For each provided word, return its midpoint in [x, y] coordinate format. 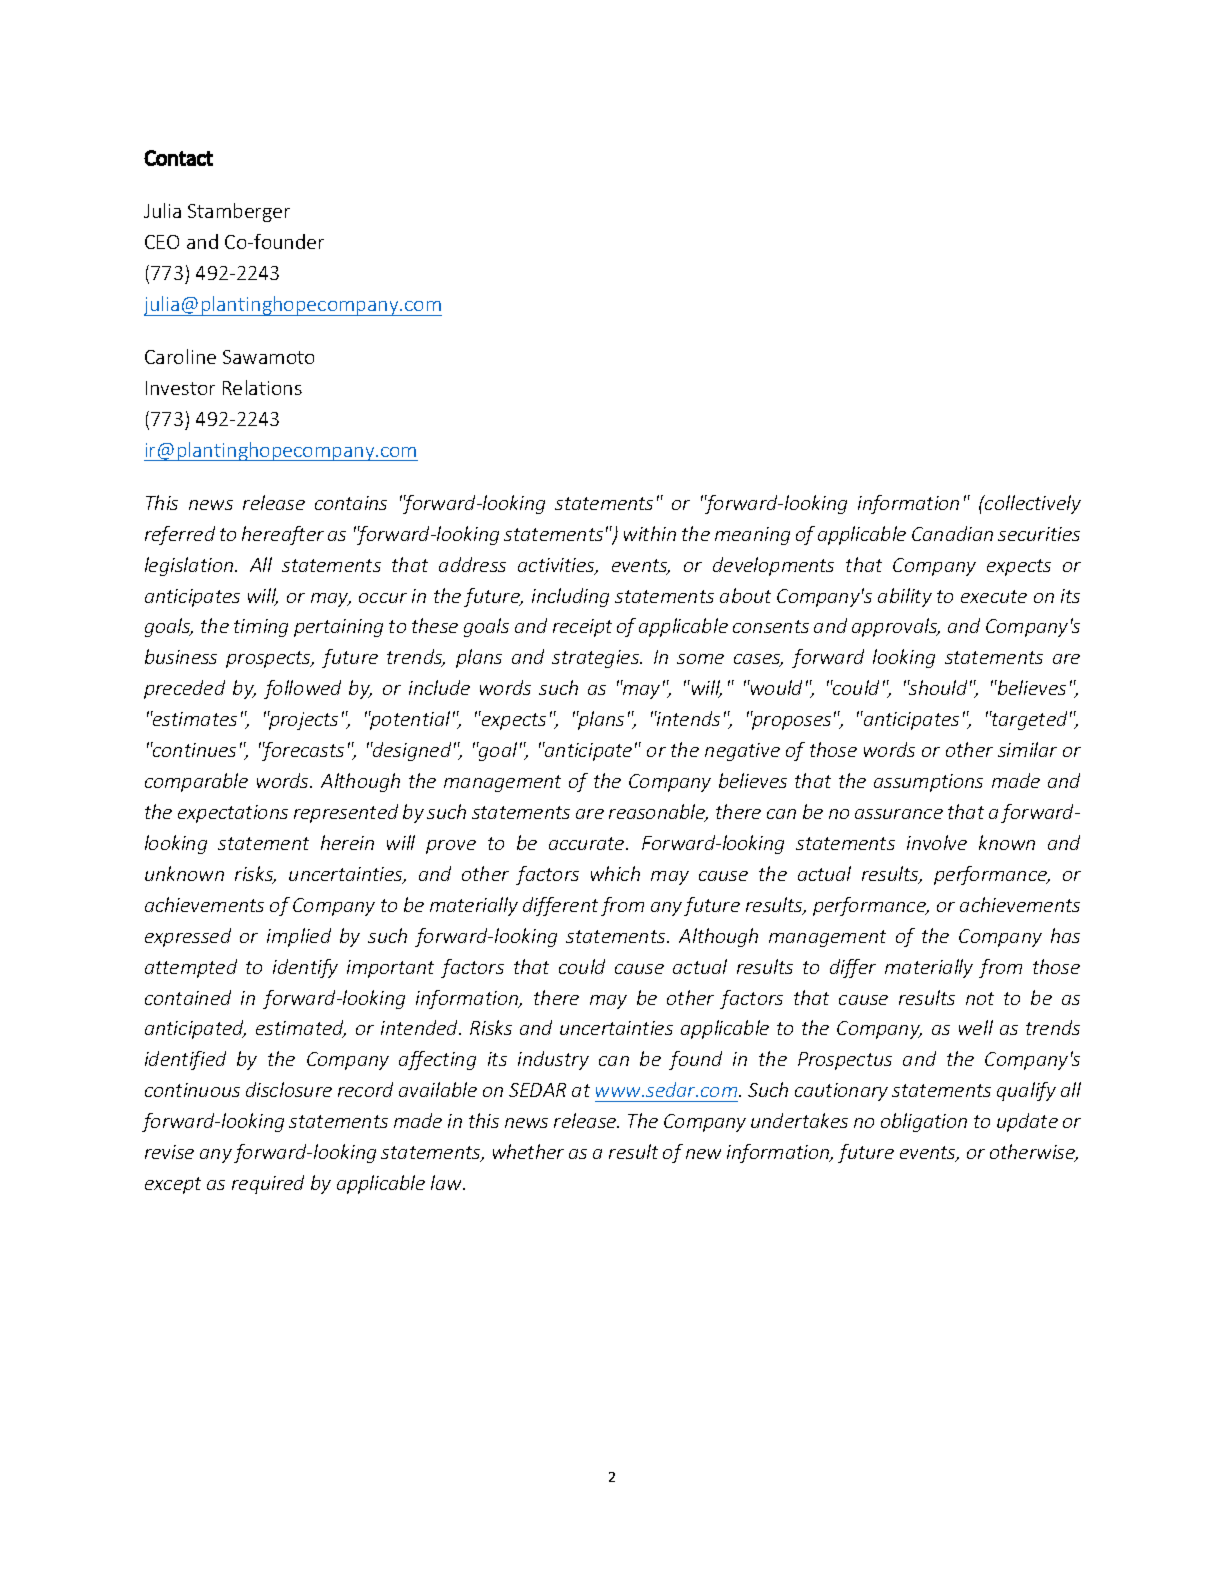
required [268, 1184]
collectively [1032, 504]
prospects [269, 659]
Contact [178, 158]
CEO [162, 242]
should [937, 687]
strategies [596, 659]
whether [528, 1151]
